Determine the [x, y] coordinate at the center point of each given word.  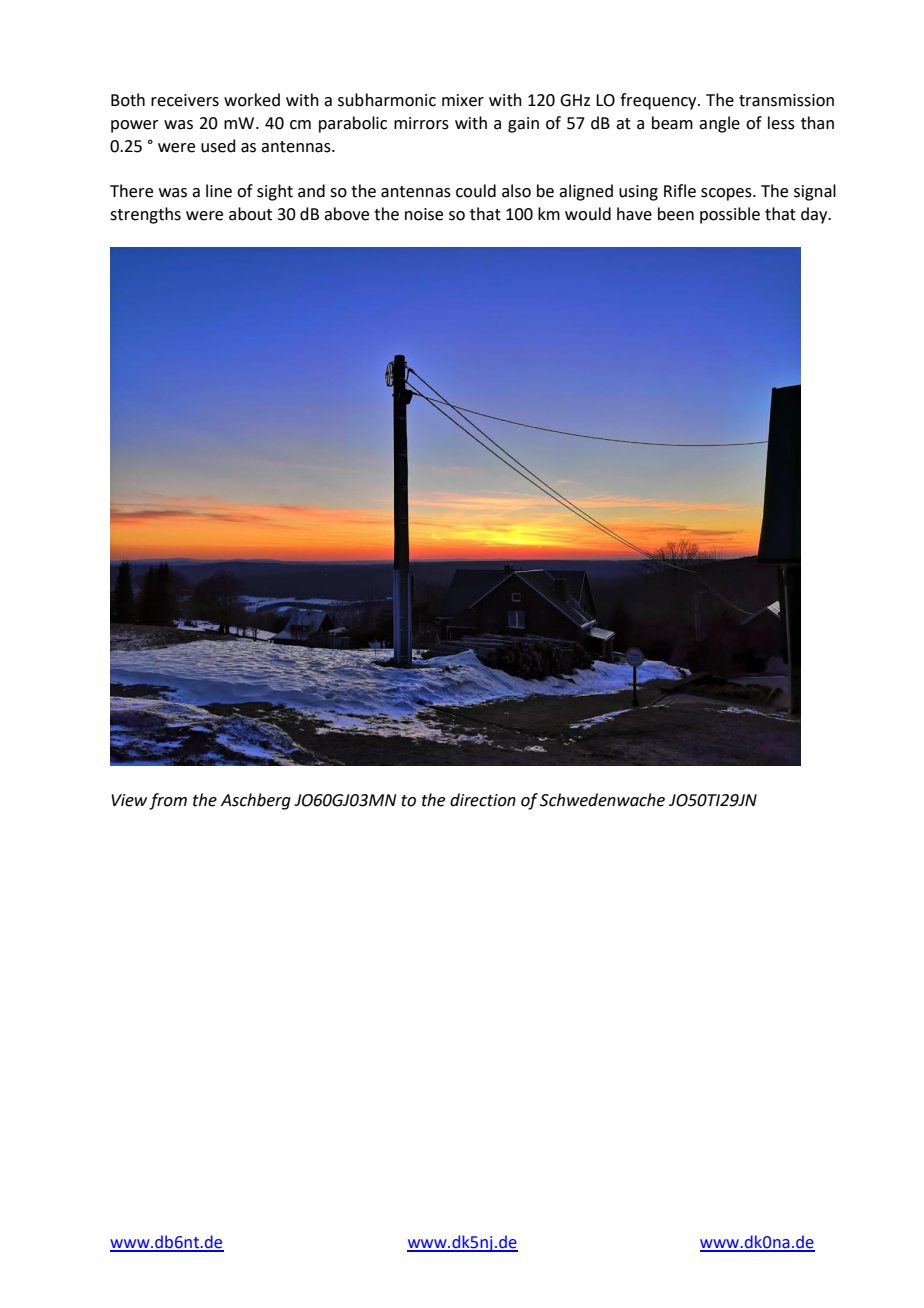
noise [424, 214]
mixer [463, 100]
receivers [185, 100]
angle [719, 124]
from [168, 801]
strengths [145, 215]
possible [730, 215]
